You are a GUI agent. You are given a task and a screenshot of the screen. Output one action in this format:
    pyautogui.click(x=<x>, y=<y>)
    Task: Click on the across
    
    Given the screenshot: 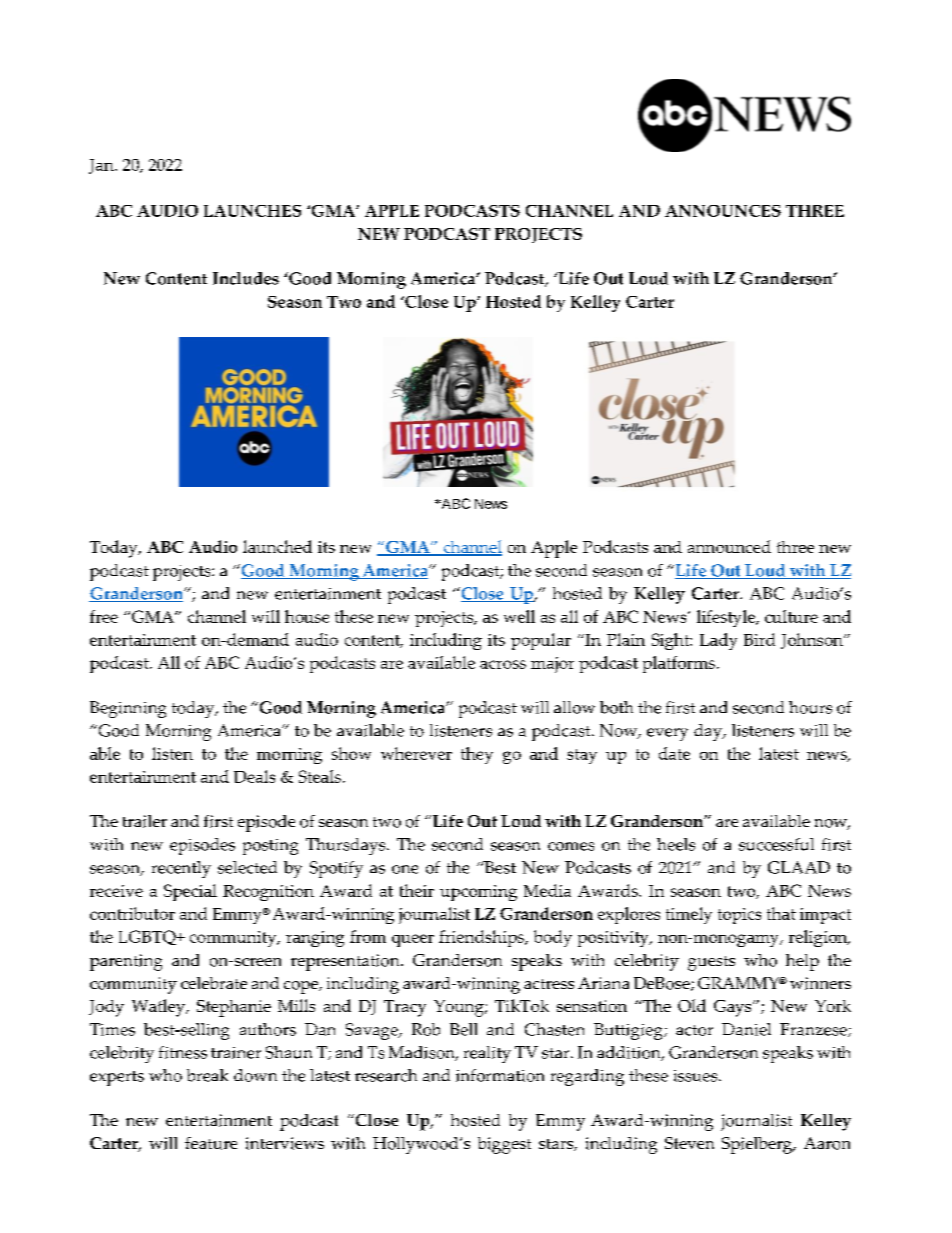 What is the action you would take?
    pyautogui.click(x=503, y=664)
